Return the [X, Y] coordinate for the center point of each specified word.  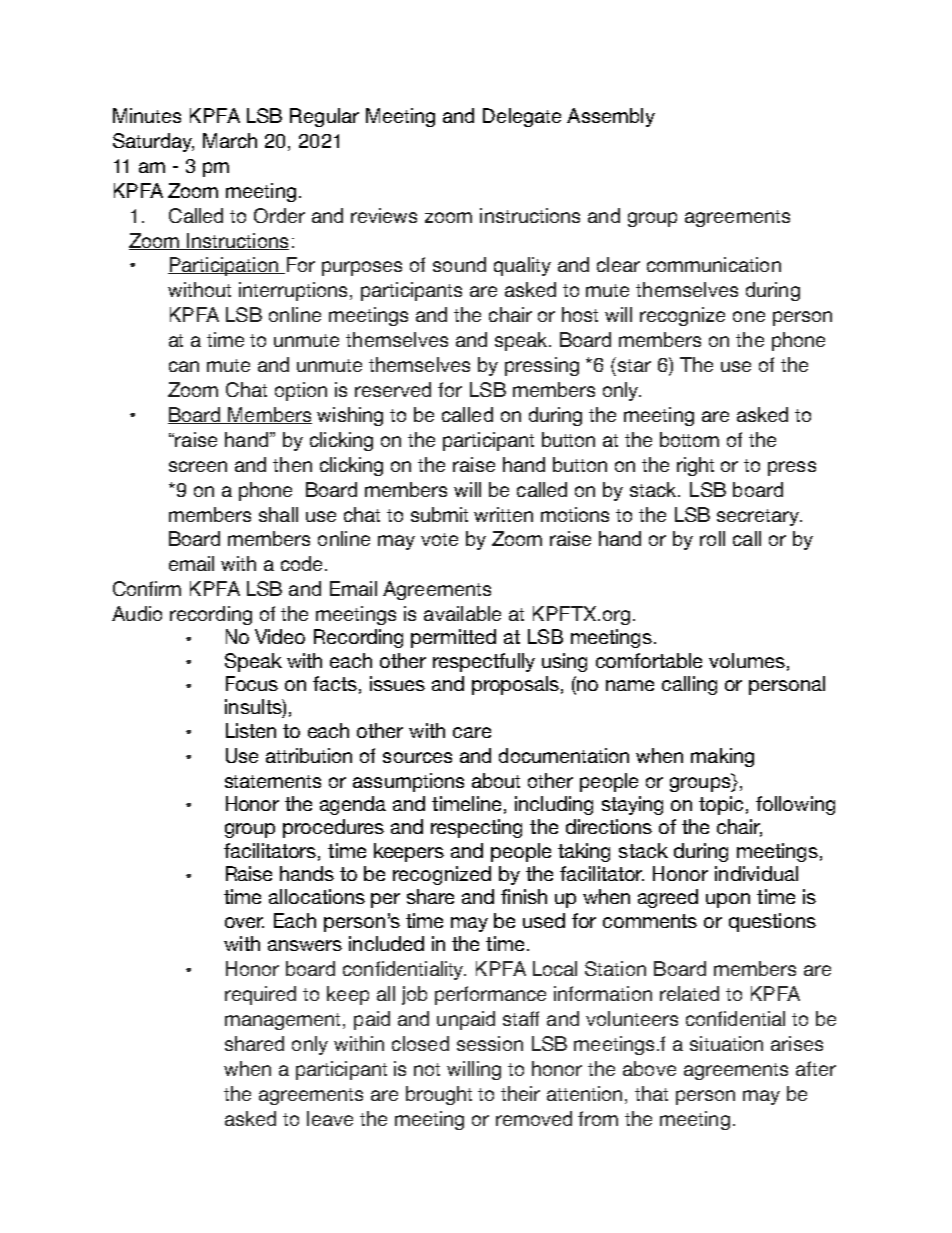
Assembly [611, 117]
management [284, 1021]
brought [439, 1095]
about [496, 780]
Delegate [522, 117]
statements [273, 781]
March [230, 140]
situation [726, 1043]
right [695, 466]
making [722, 757]
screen [198, 466]
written [503, 514]
